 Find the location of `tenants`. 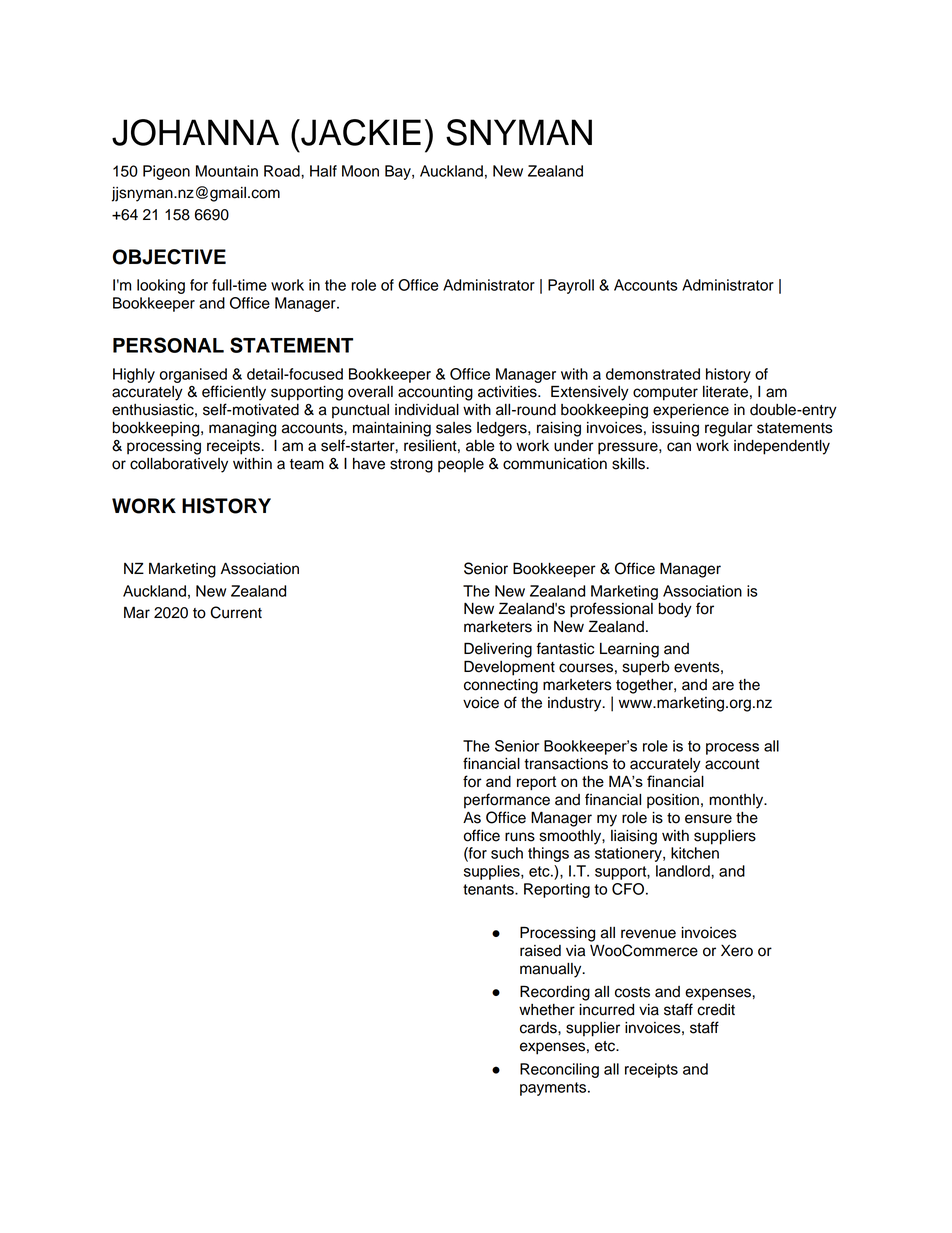

tenants is located at coordinates (489, 889).
